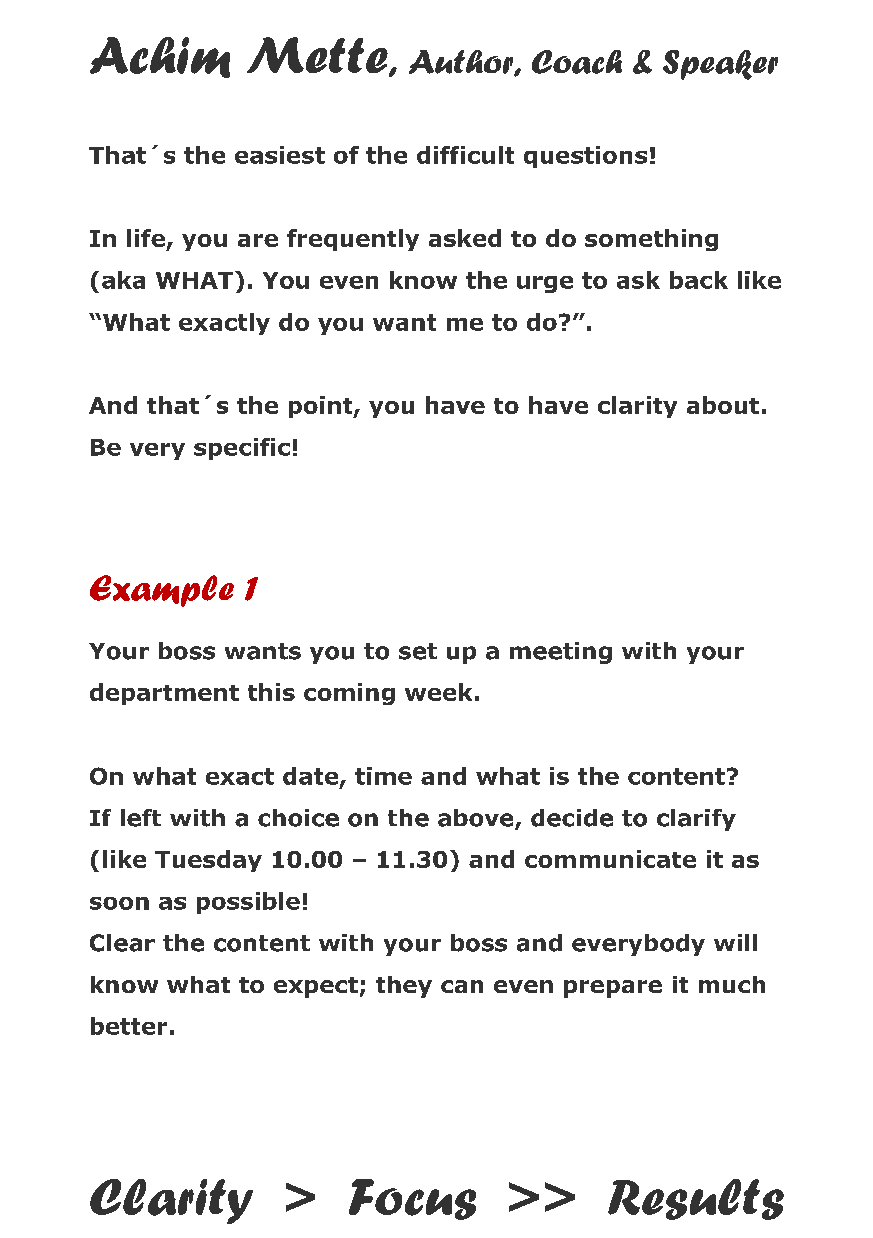 The image size is (873, 1238). I want to click on Example, so click(162, 591).
